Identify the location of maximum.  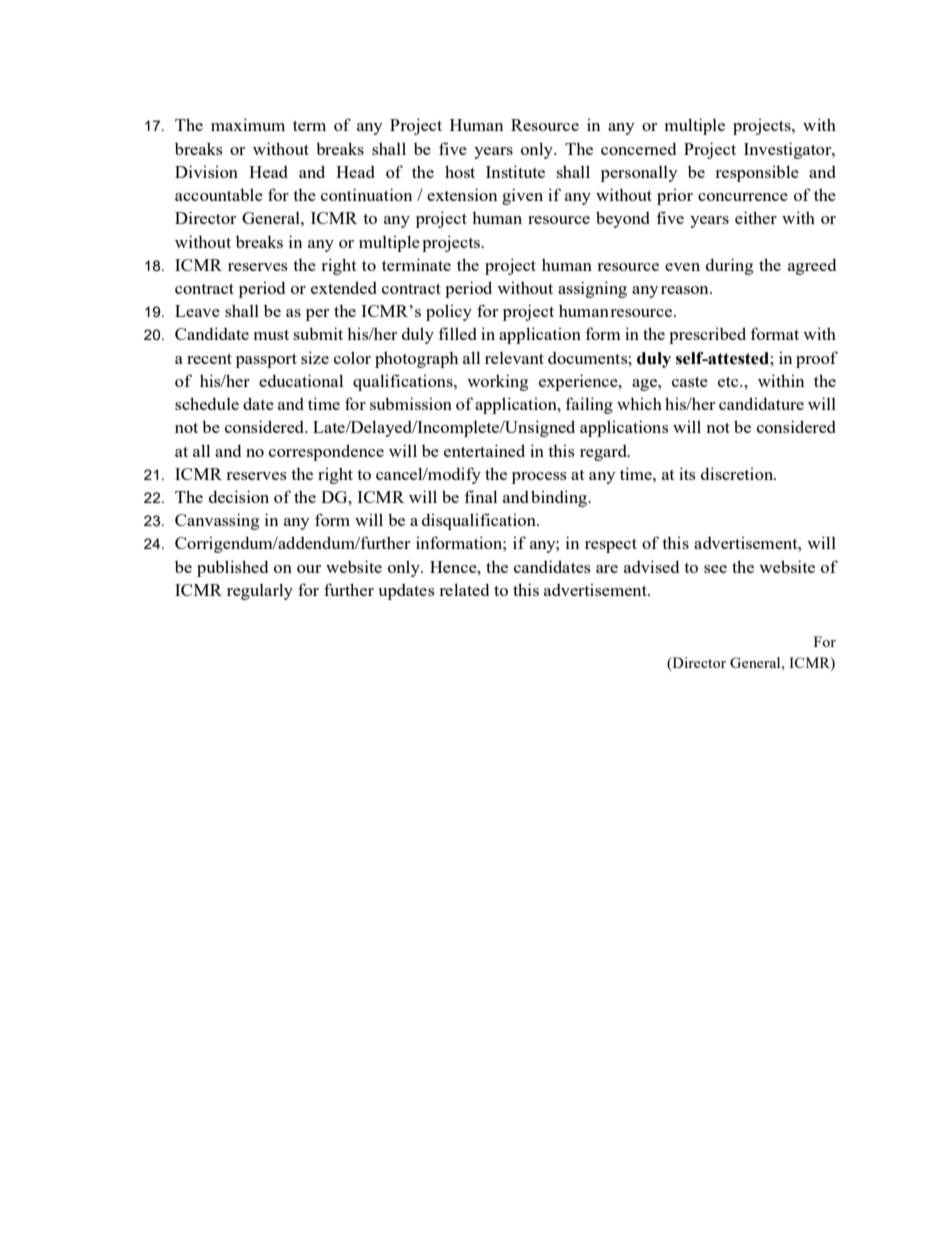
(248, 124).
